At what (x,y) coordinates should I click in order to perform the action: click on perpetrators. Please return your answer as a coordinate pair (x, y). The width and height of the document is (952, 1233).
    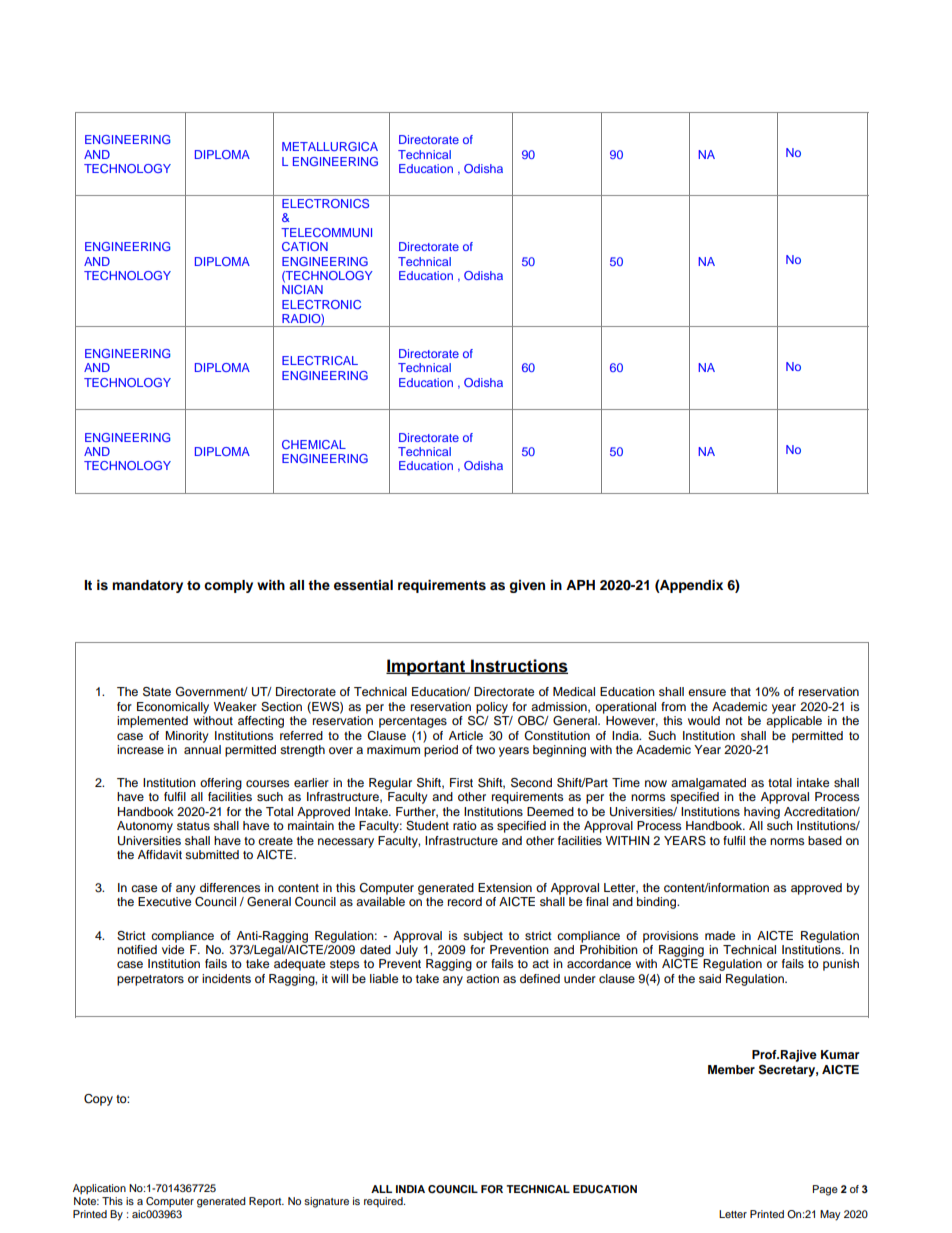
    Looking at the image, I should click on (150, 980).
